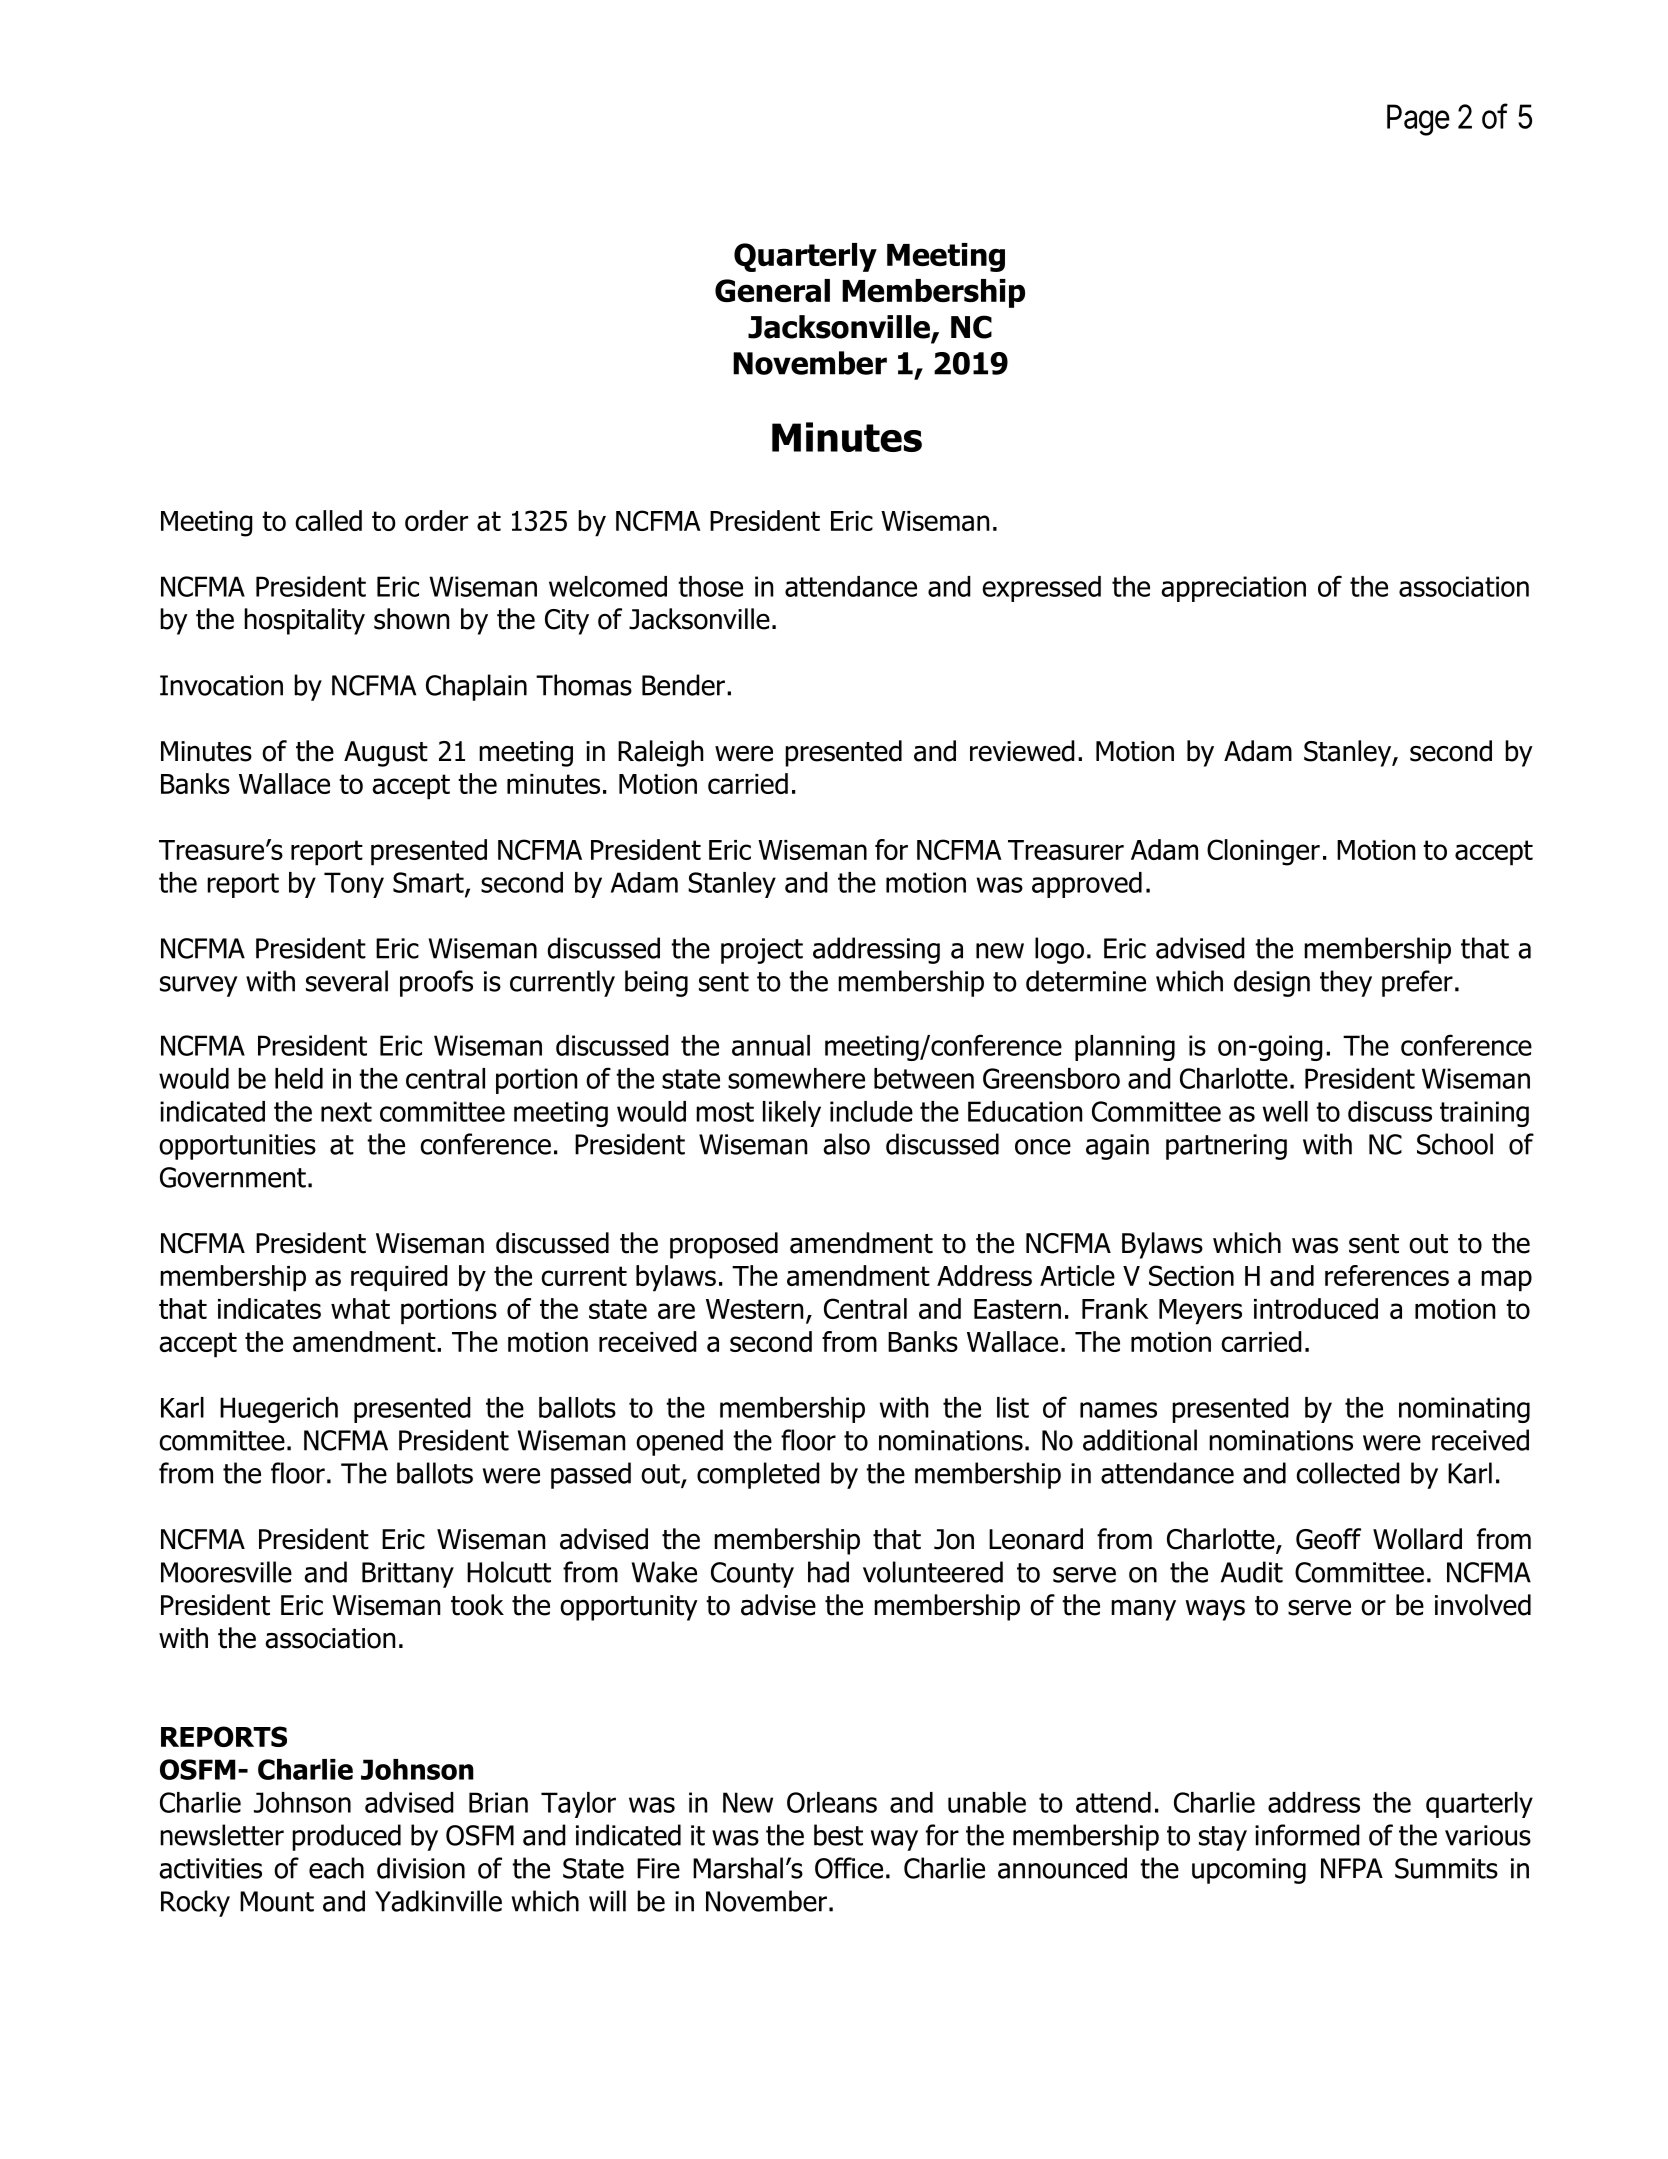  Describe the element at coordinates (1263, 852) in the screenshot. I see `Cloninger` at that location.
